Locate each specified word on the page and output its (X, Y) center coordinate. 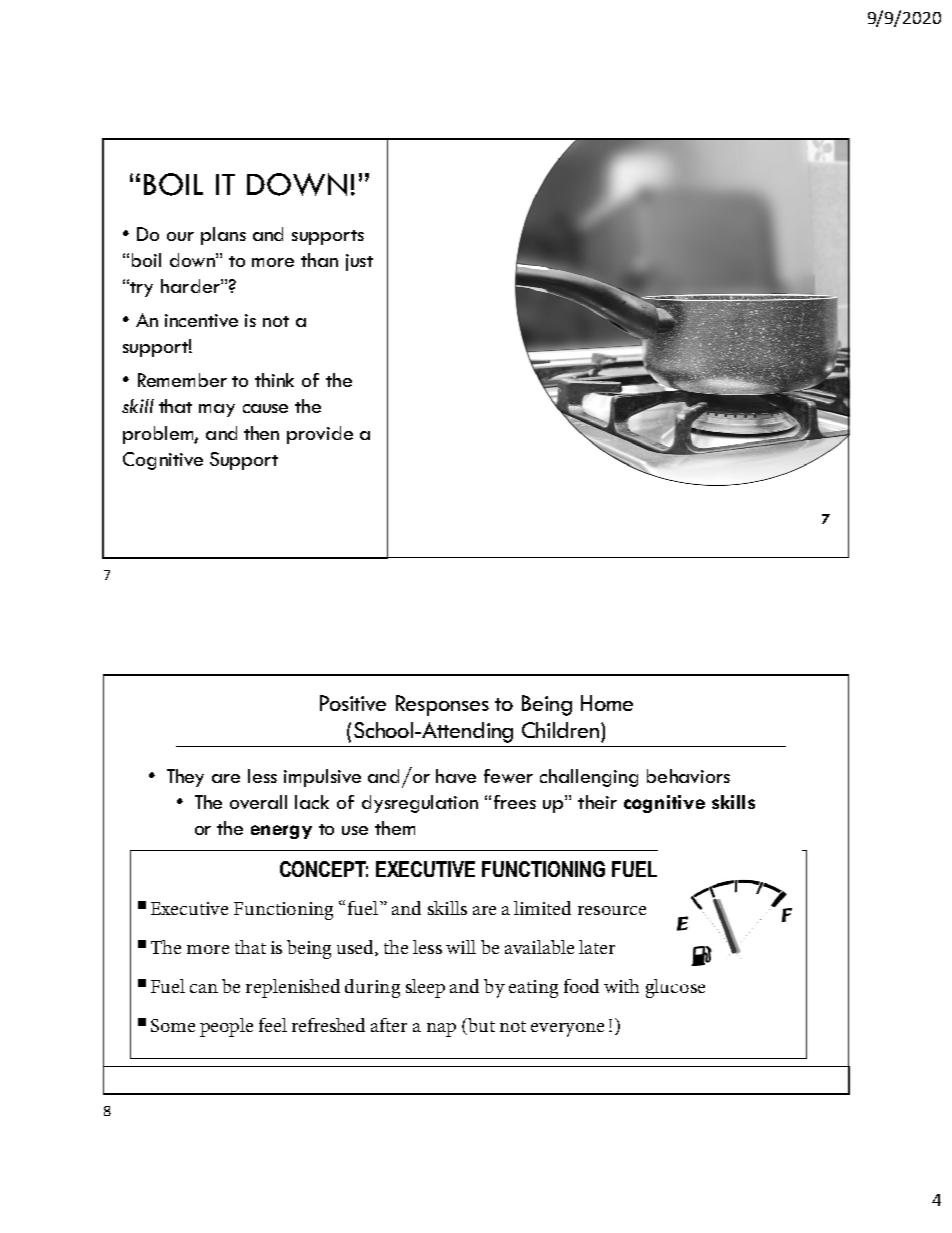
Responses (442, 705)
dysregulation (420, 804)
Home (607, 703)
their (597, 802)
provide (320, 435)
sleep (425, 988)
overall (258, 802)
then (261, 433)
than (319, 260)
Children (560, 730)
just (359, 262)
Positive (353, 703)
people (226, 1027)
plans (223, 236)
